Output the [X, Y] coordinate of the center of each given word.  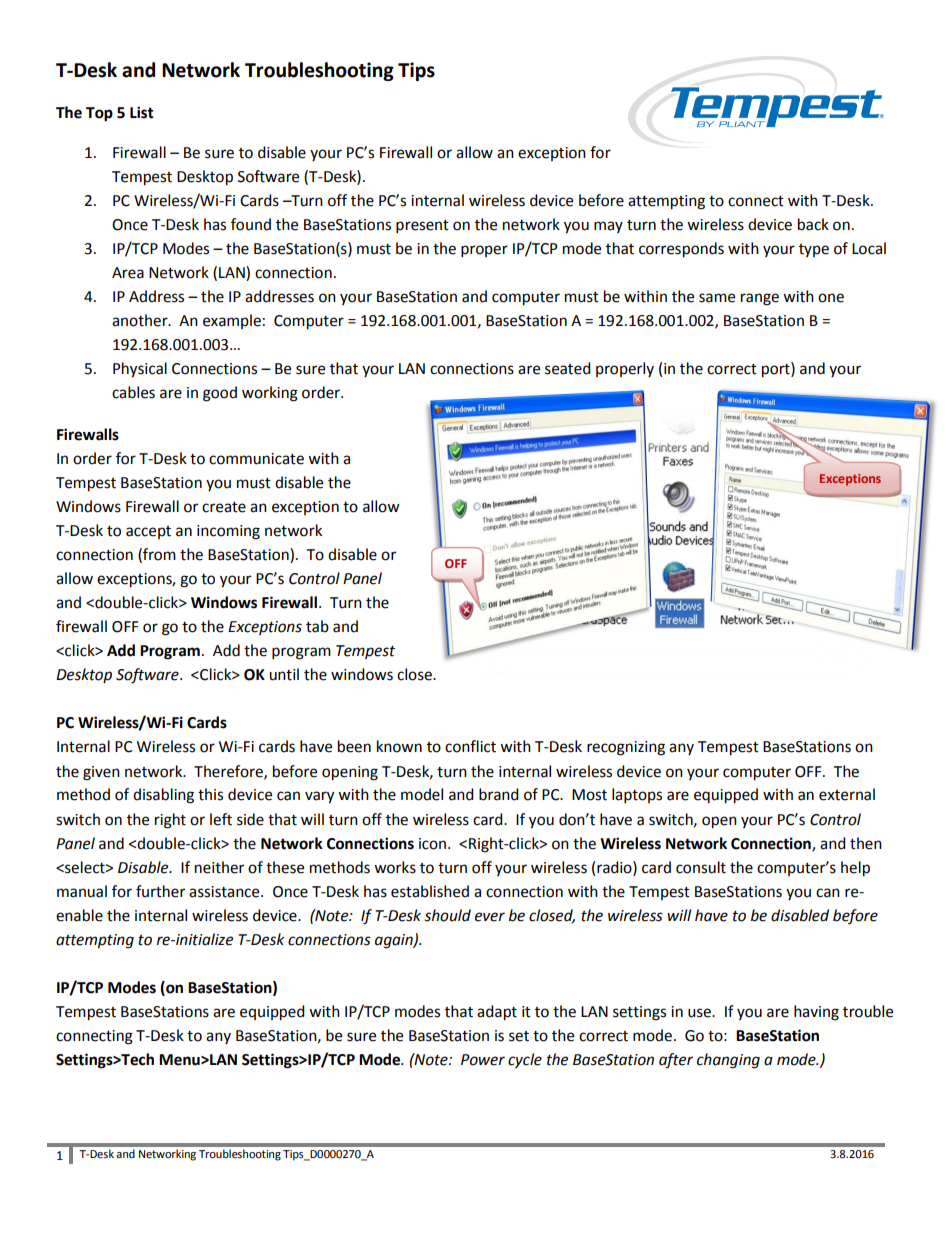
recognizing [626, 748]
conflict [470, 746]
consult [701, 867]
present [422, 227]
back [813, 224]
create [224, 507]
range [760, 299]
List [142, 112]
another [141, 320]
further [160, 891]
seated [568, 368]
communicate [256, 459]
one [831, 298]
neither [219, 867]
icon [432, 844]
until [284, 674]
